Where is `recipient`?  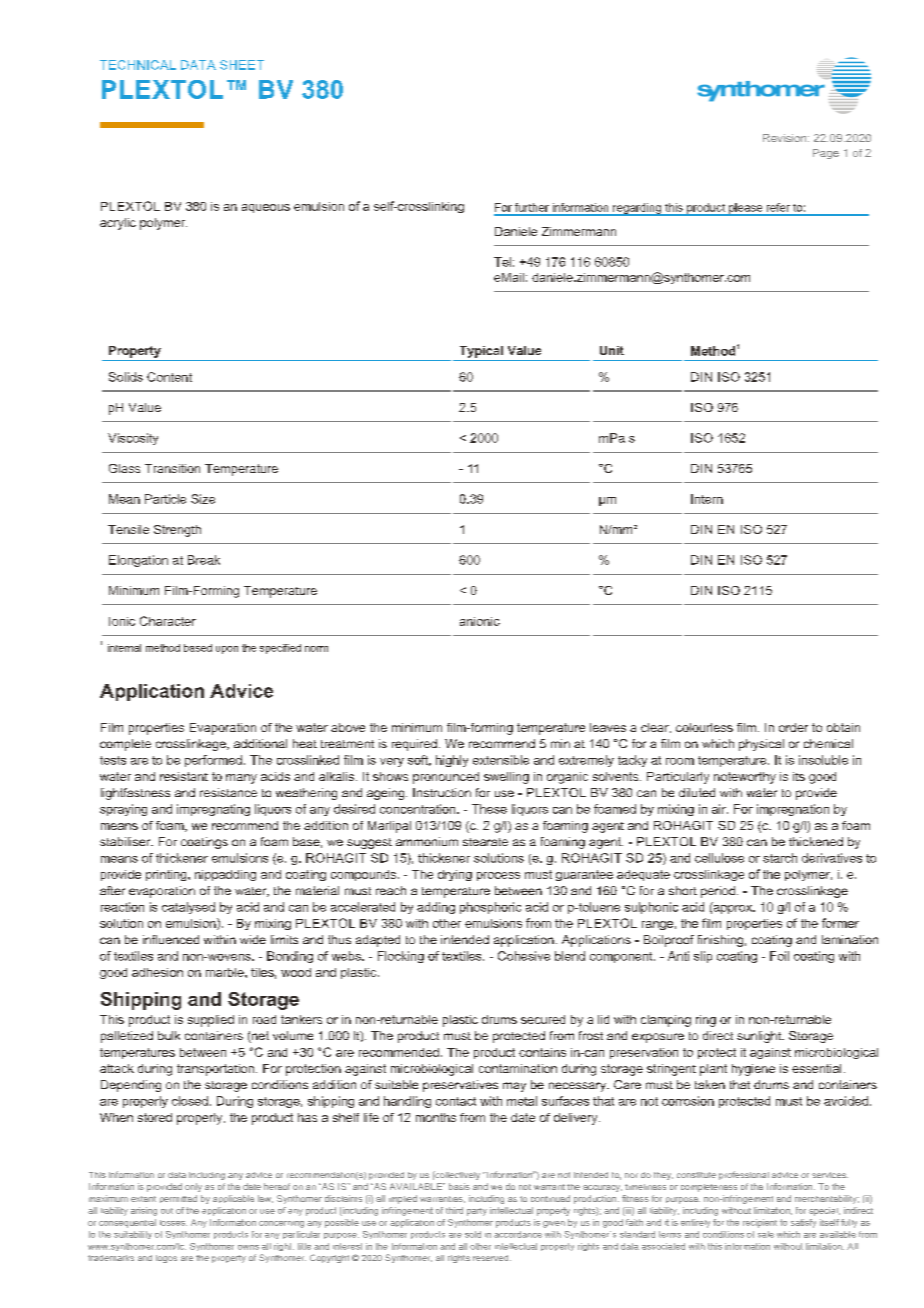
recipient is located at coordinates (760, 1223).
